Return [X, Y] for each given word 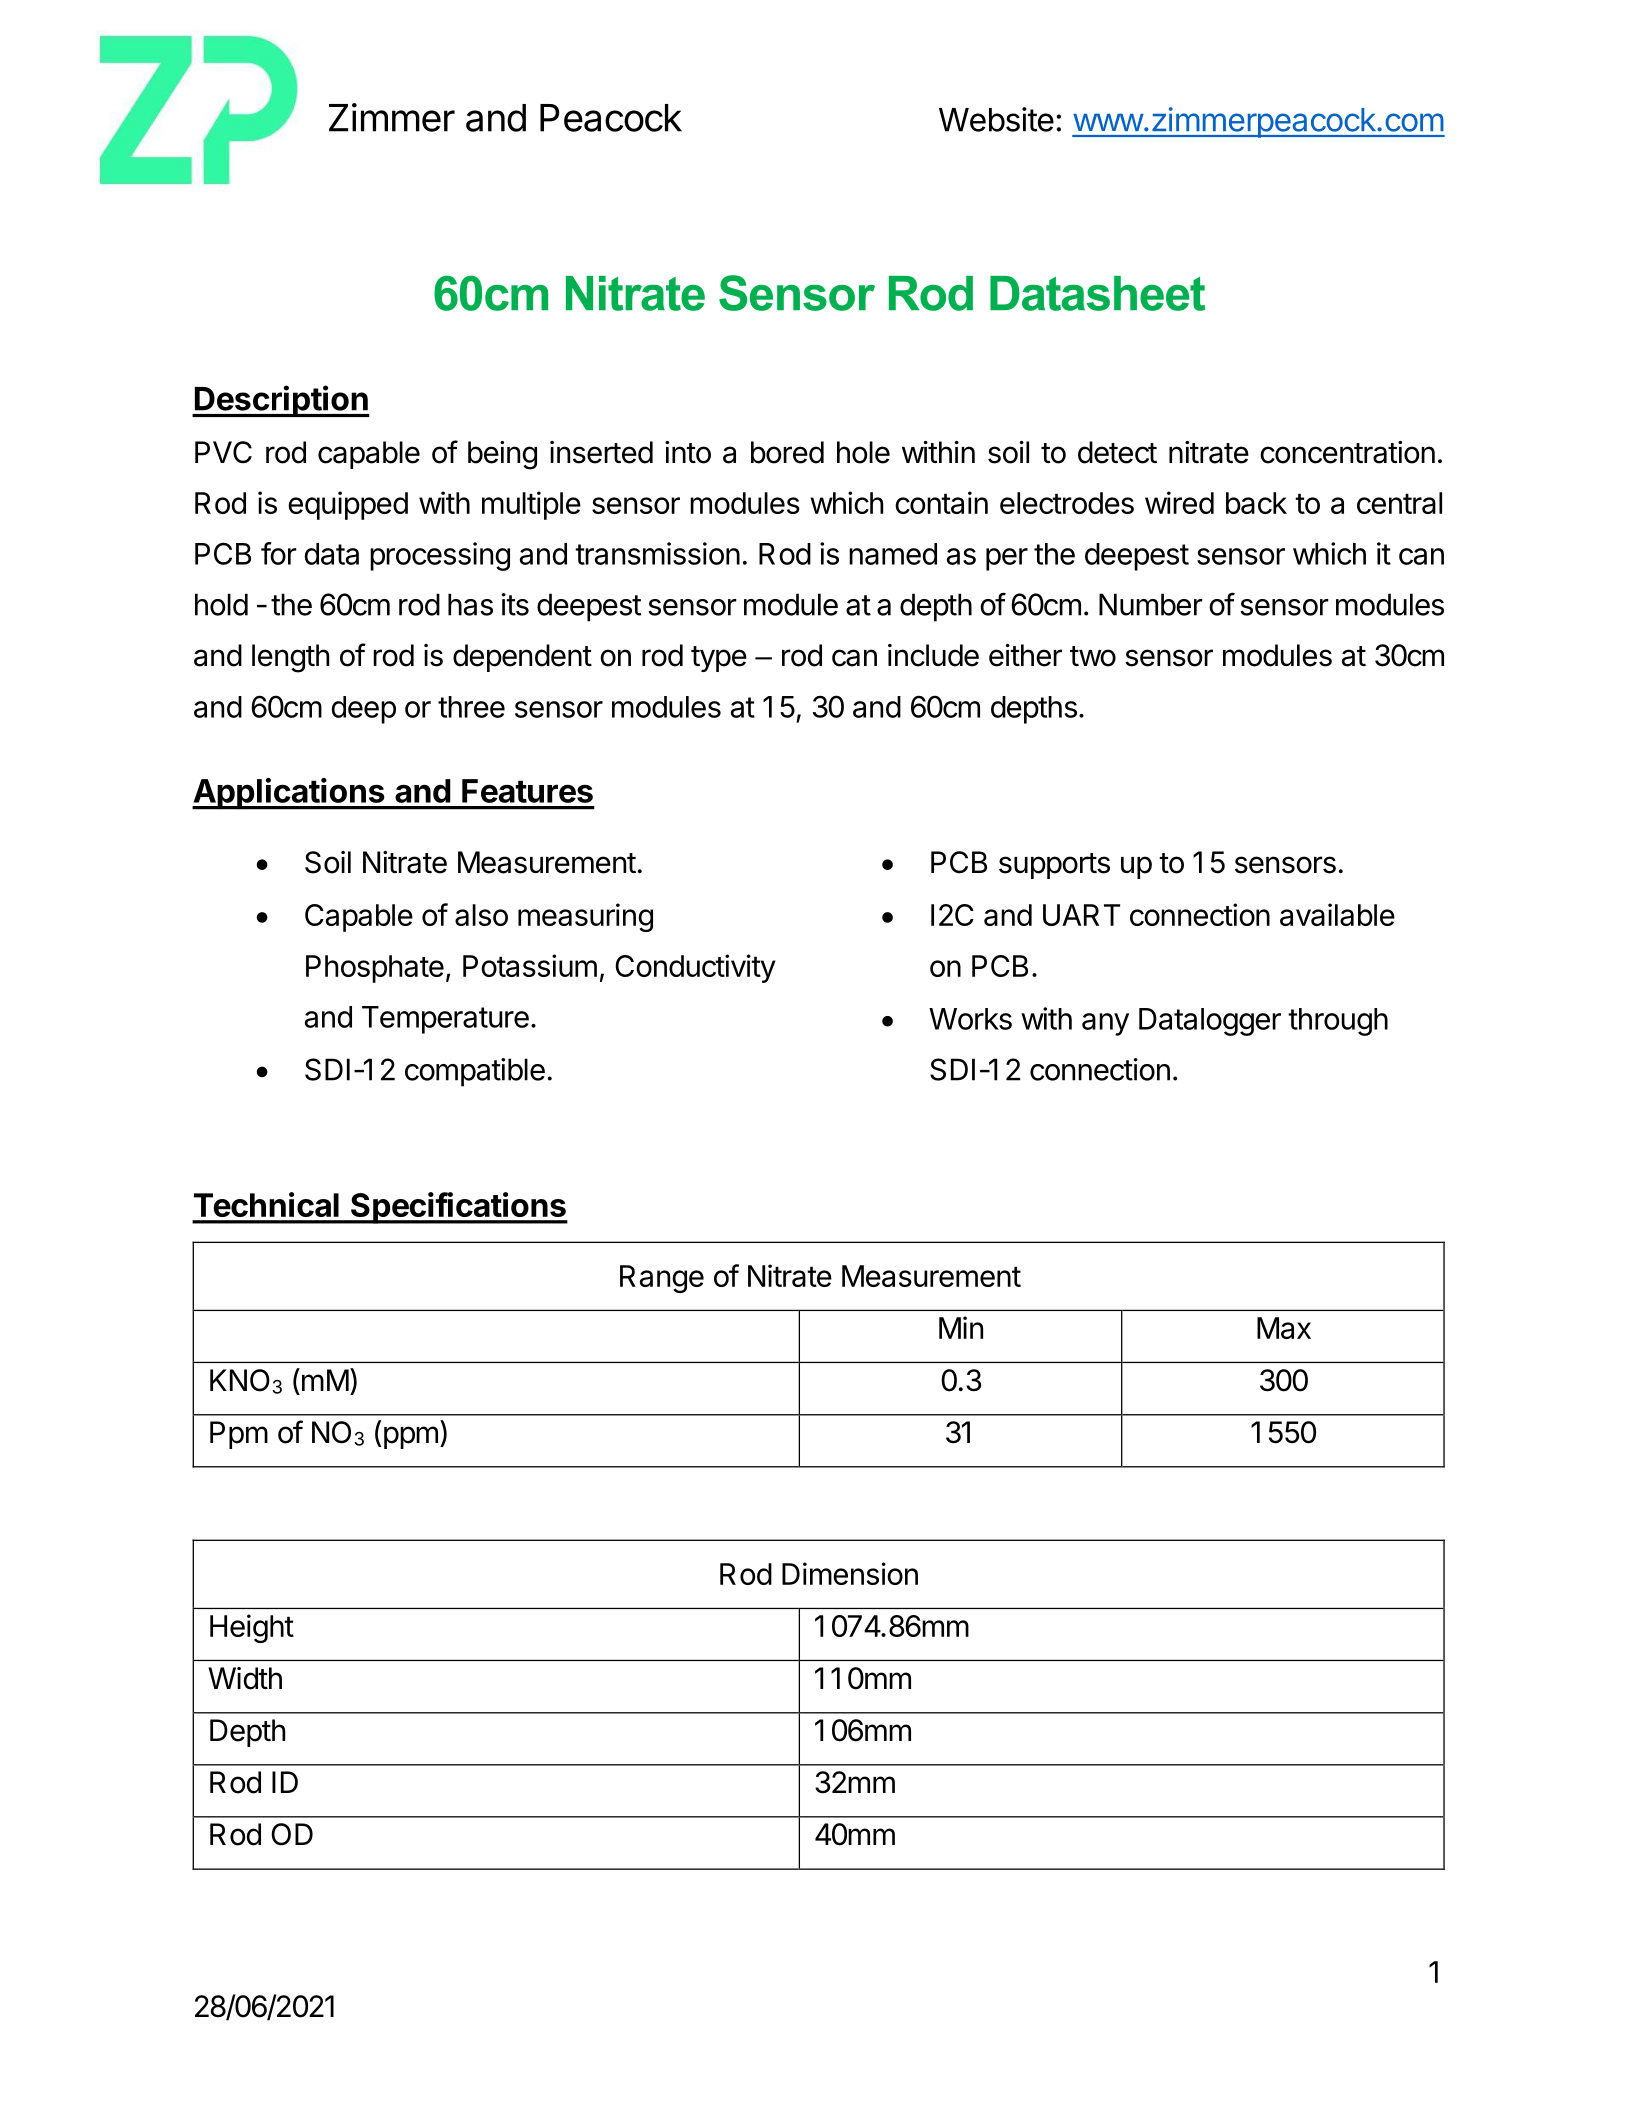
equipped [348, 505]
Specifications [458, 1208]
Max [1284, 1328]
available [1337, 914]
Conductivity [695, 968]
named [893, 554]
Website [996, 119]
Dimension [850, 1573]
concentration [1347, 452]
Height [252, 1628]
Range [662, 1279]
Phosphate [375, 969]
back [1256, 503]
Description [281, 401]
